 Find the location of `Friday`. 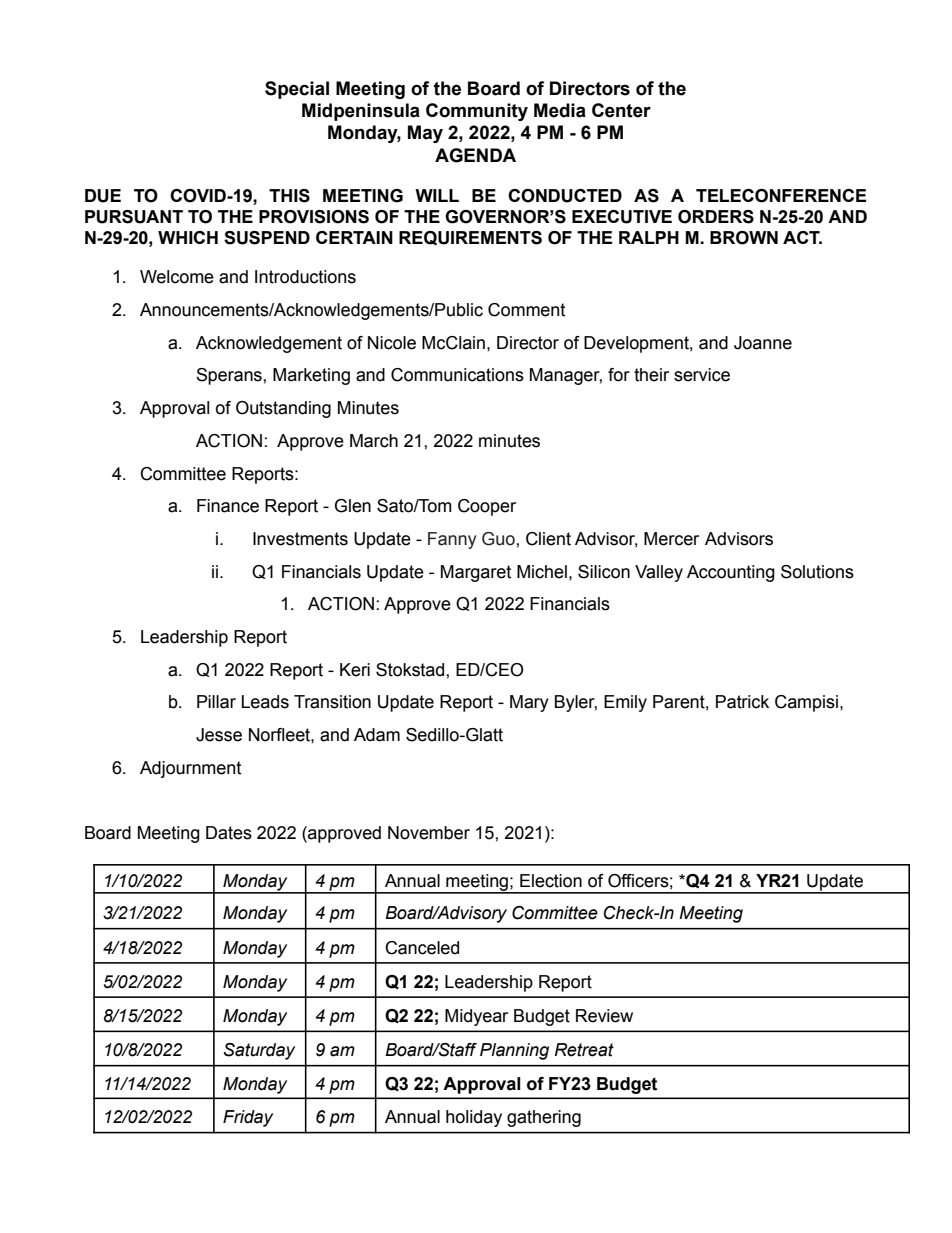

Friday is located at coordinates (248, 1118).
